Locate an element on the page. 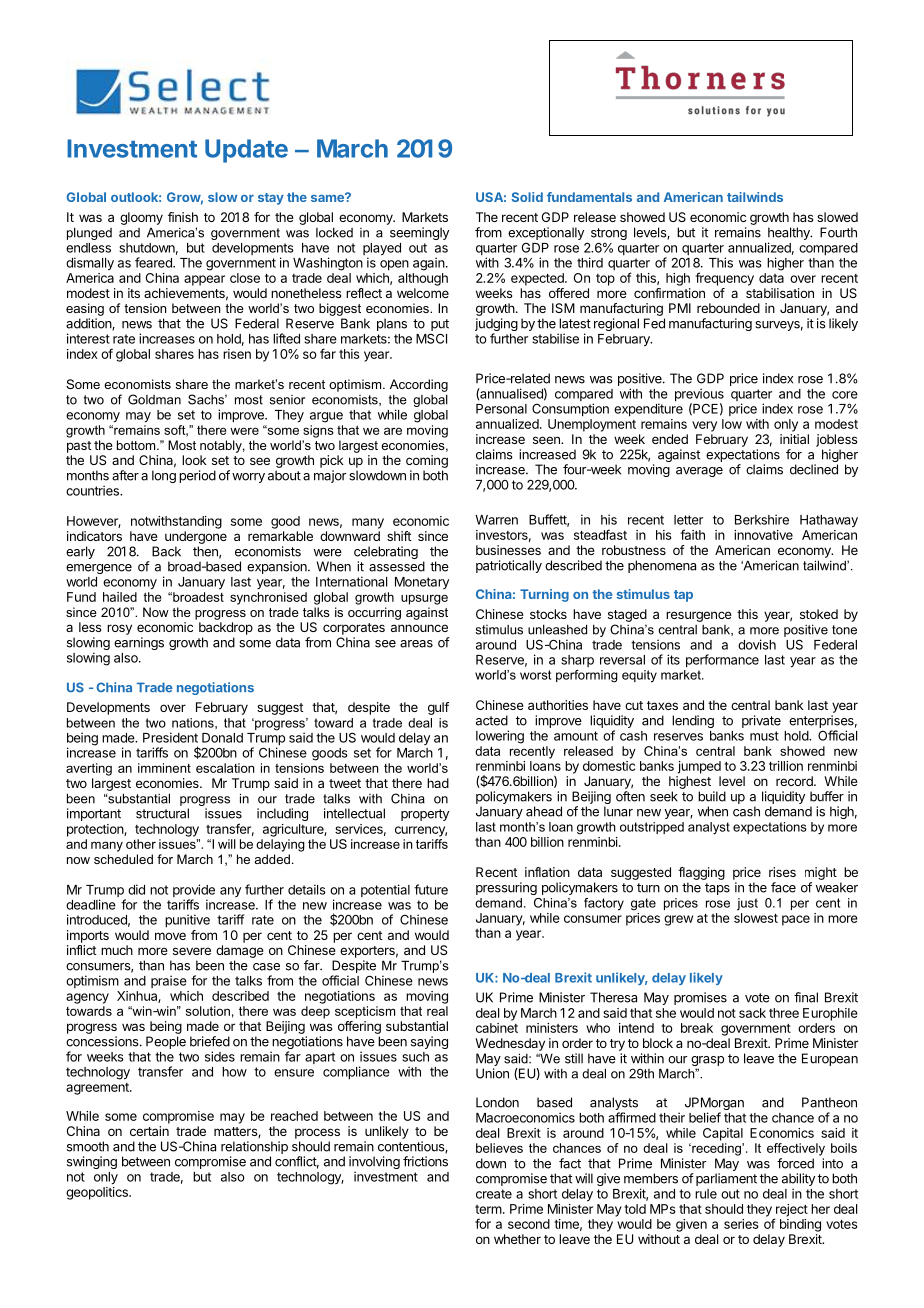 The image size is (924, 1308). gulf is located at coordinates (438, 708).
